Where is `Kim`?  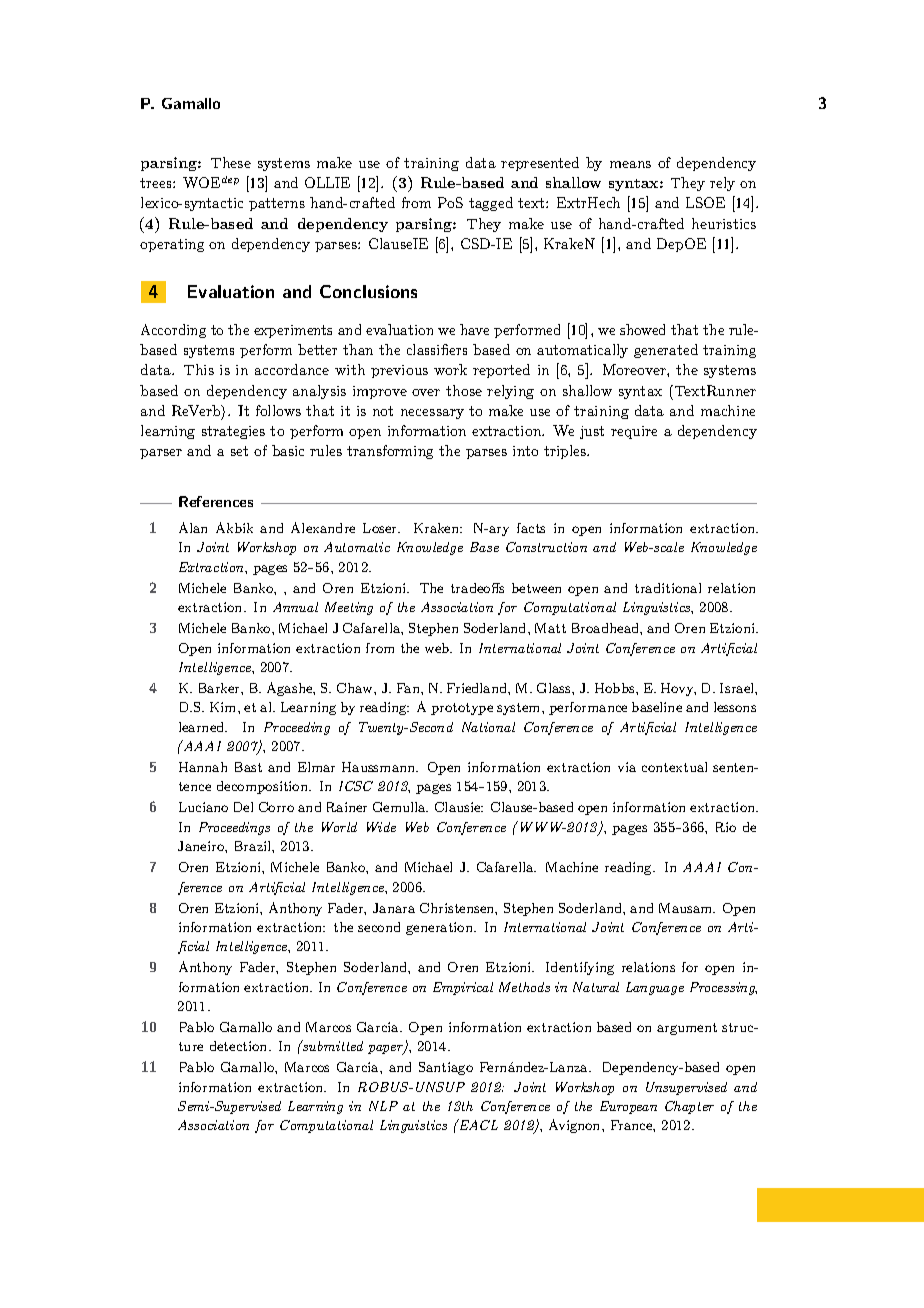
Kim is located at coordinates (224, 707).
